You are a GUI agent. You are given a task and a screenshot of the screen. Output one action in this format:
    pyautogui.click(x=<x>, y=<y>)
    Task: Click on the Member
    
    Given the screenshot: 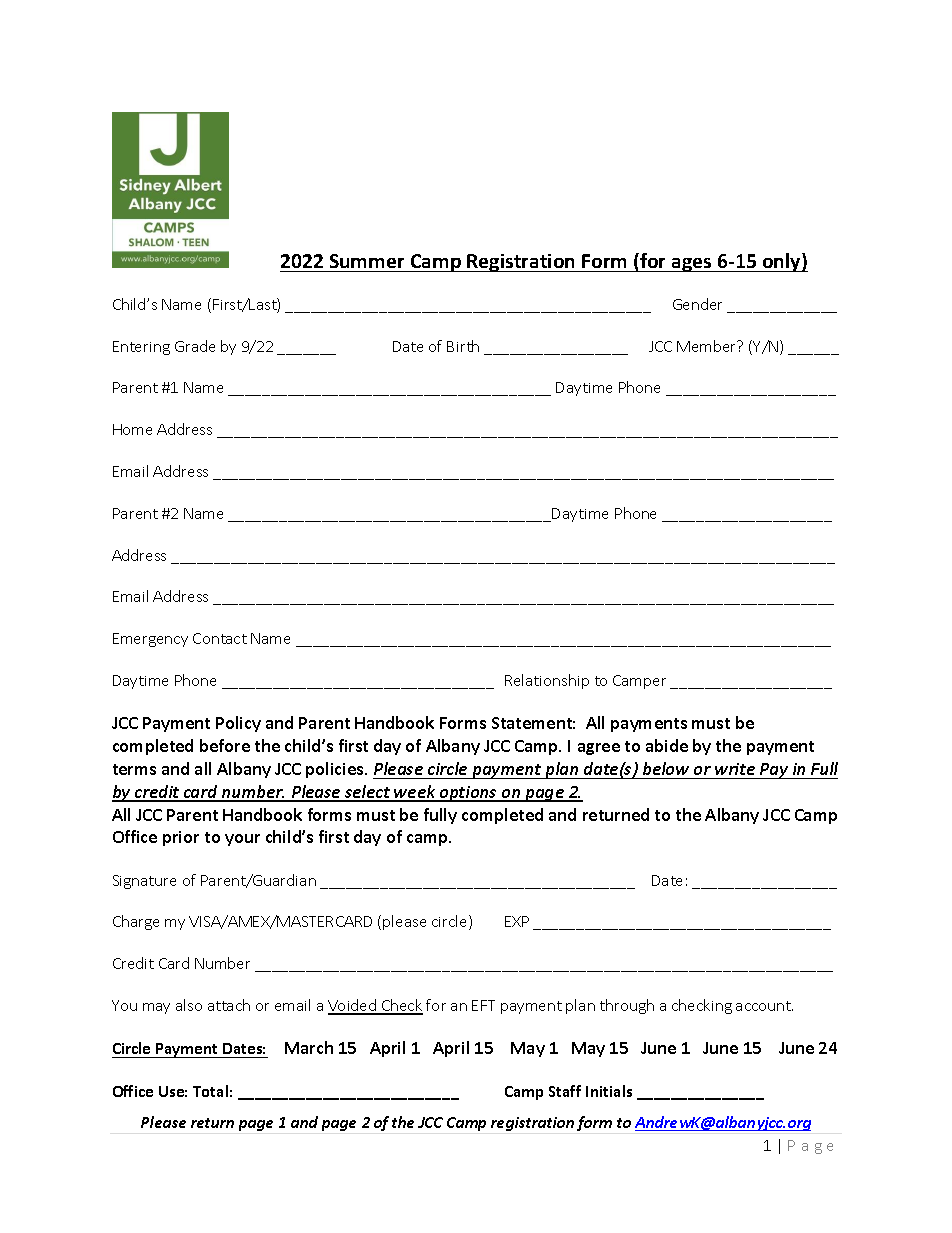 What is the action you would take?
    pyautogui.click(x=708, y=346)
